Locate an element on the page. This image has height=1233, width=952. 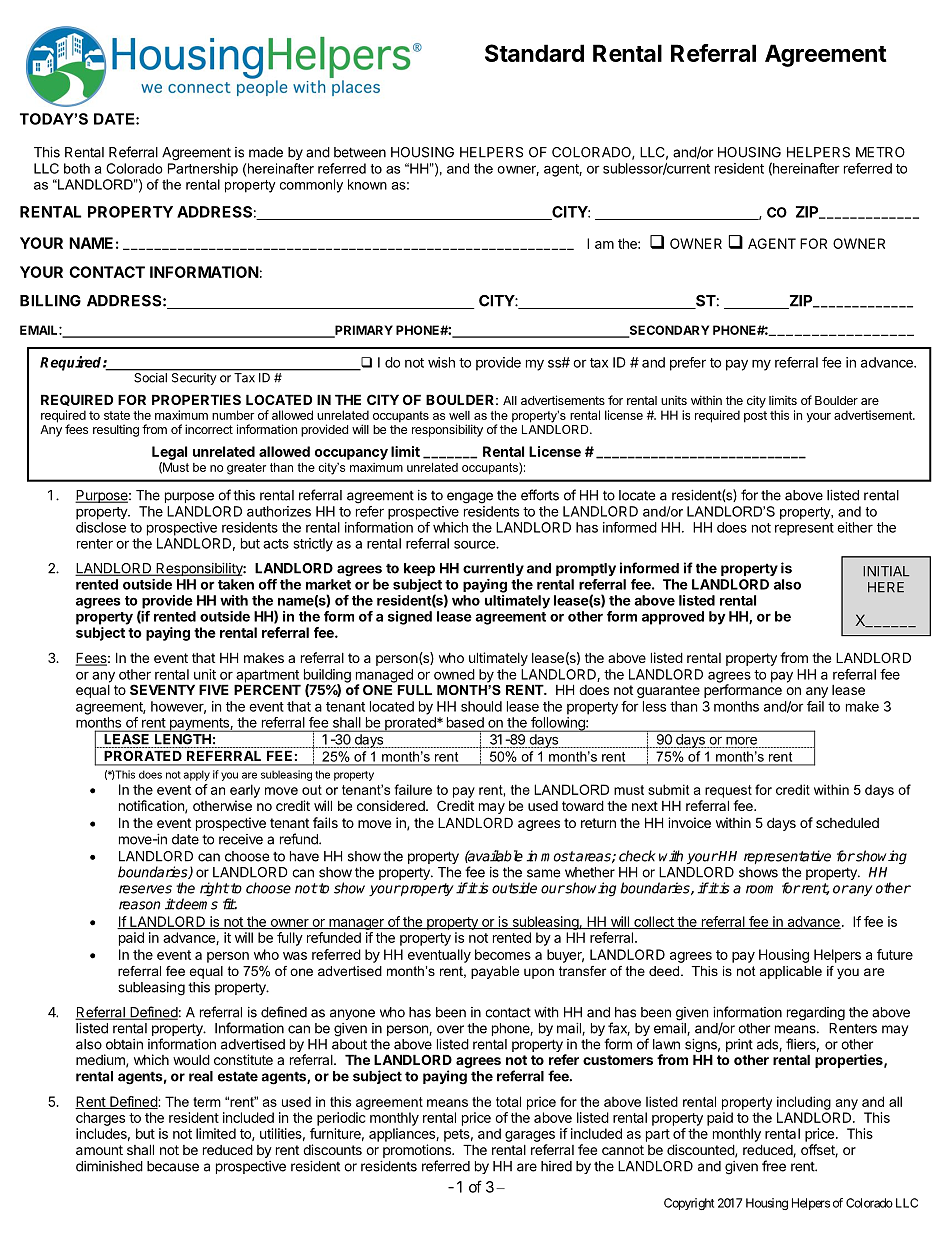
wish is located at coordinates (441, 362).
